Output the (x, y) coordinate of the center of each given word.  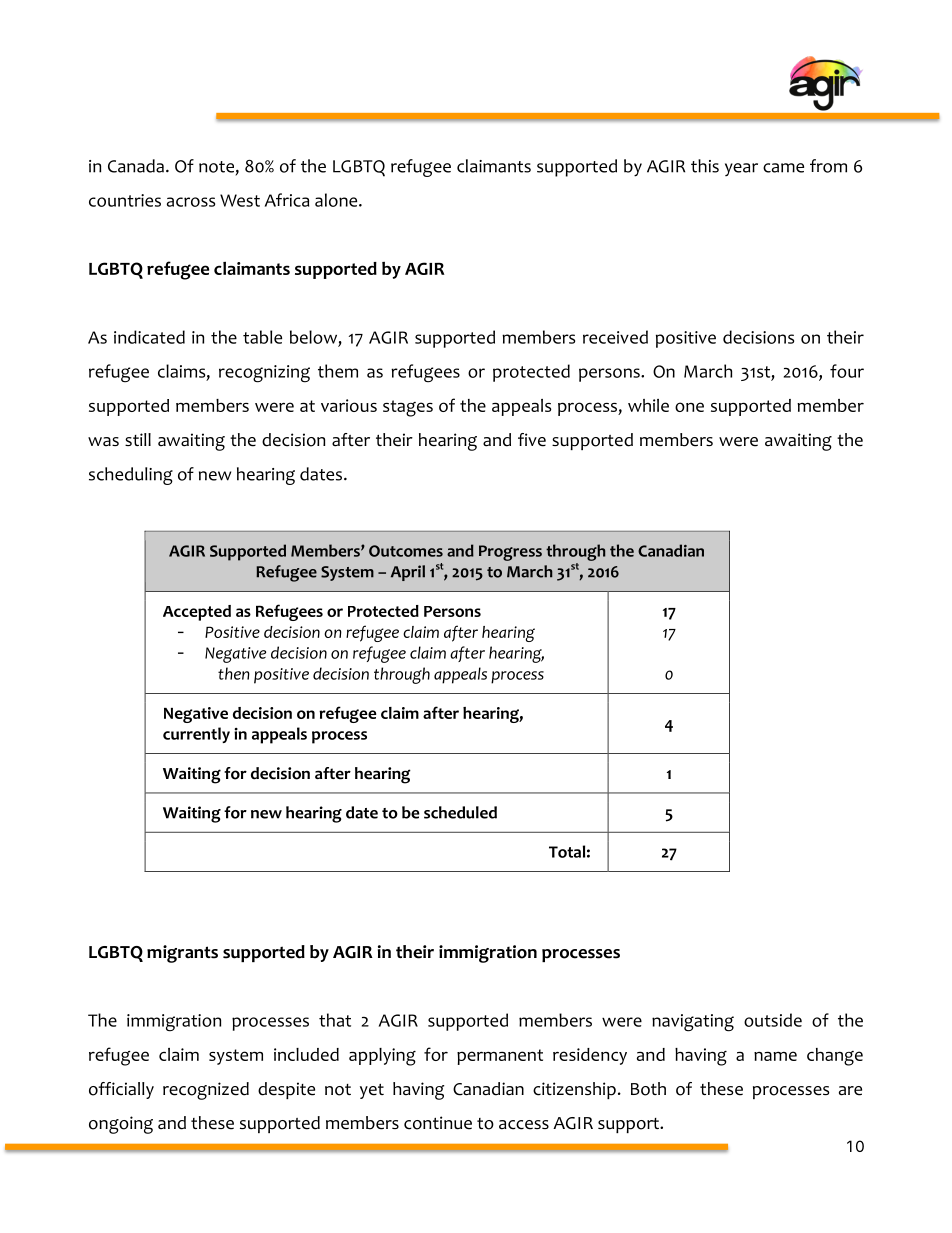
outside (773, 1020)
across (191, 202)
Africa (287, 200)
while (648, 405)
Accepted (197, 613)
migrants (182, 954)
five (532, 440)
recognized (206, 1091)
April (408, 573)
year (741, 169)
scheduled (460, 812)
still (138, 439)
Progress (510, 553)
